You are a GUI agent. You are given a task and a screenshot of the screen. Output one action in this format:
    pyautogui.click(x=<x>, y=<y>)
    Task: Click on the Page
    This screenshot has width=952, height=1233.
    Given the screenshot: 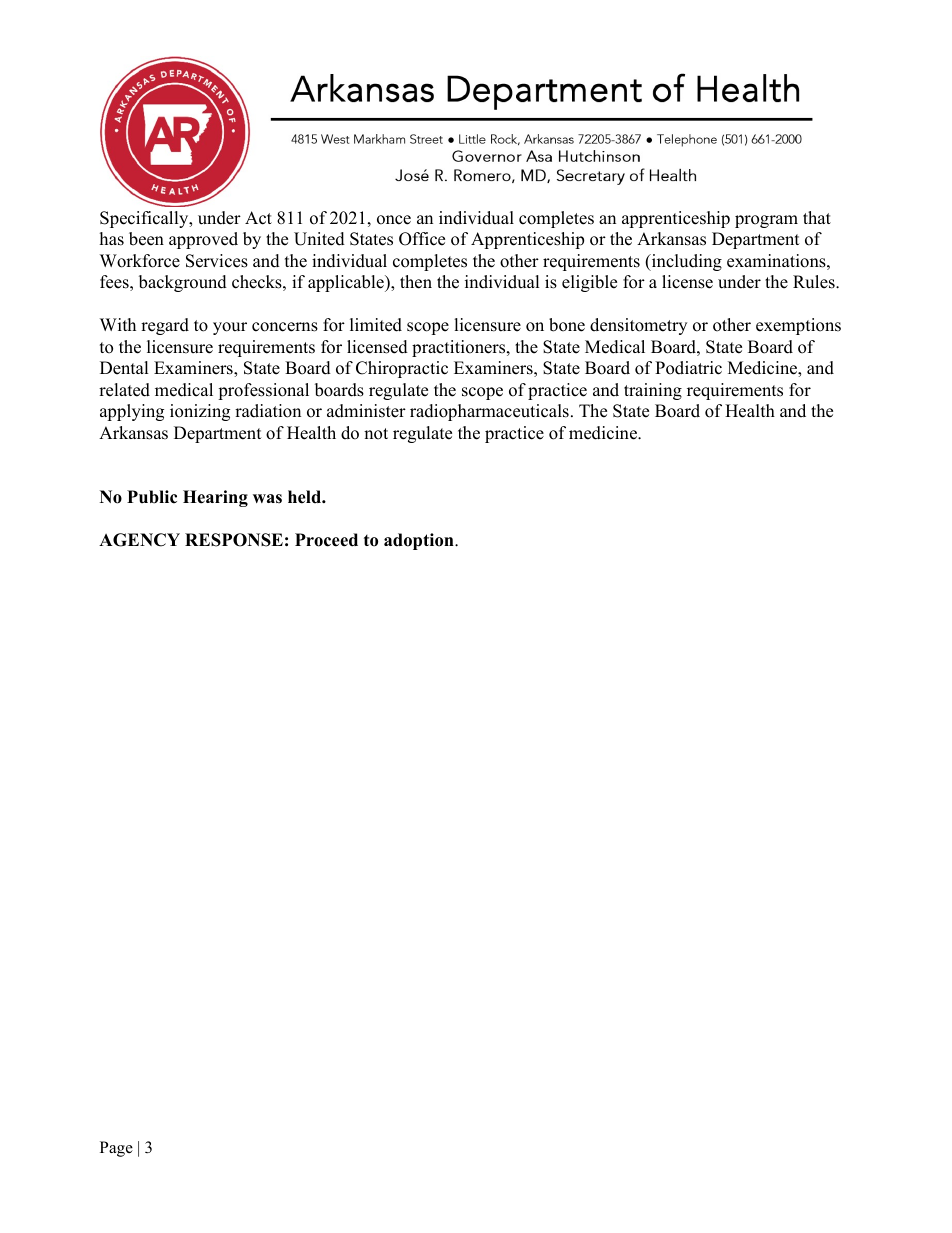 What is the action you would take?
    pyautogui.click(x=116, y=1149)
